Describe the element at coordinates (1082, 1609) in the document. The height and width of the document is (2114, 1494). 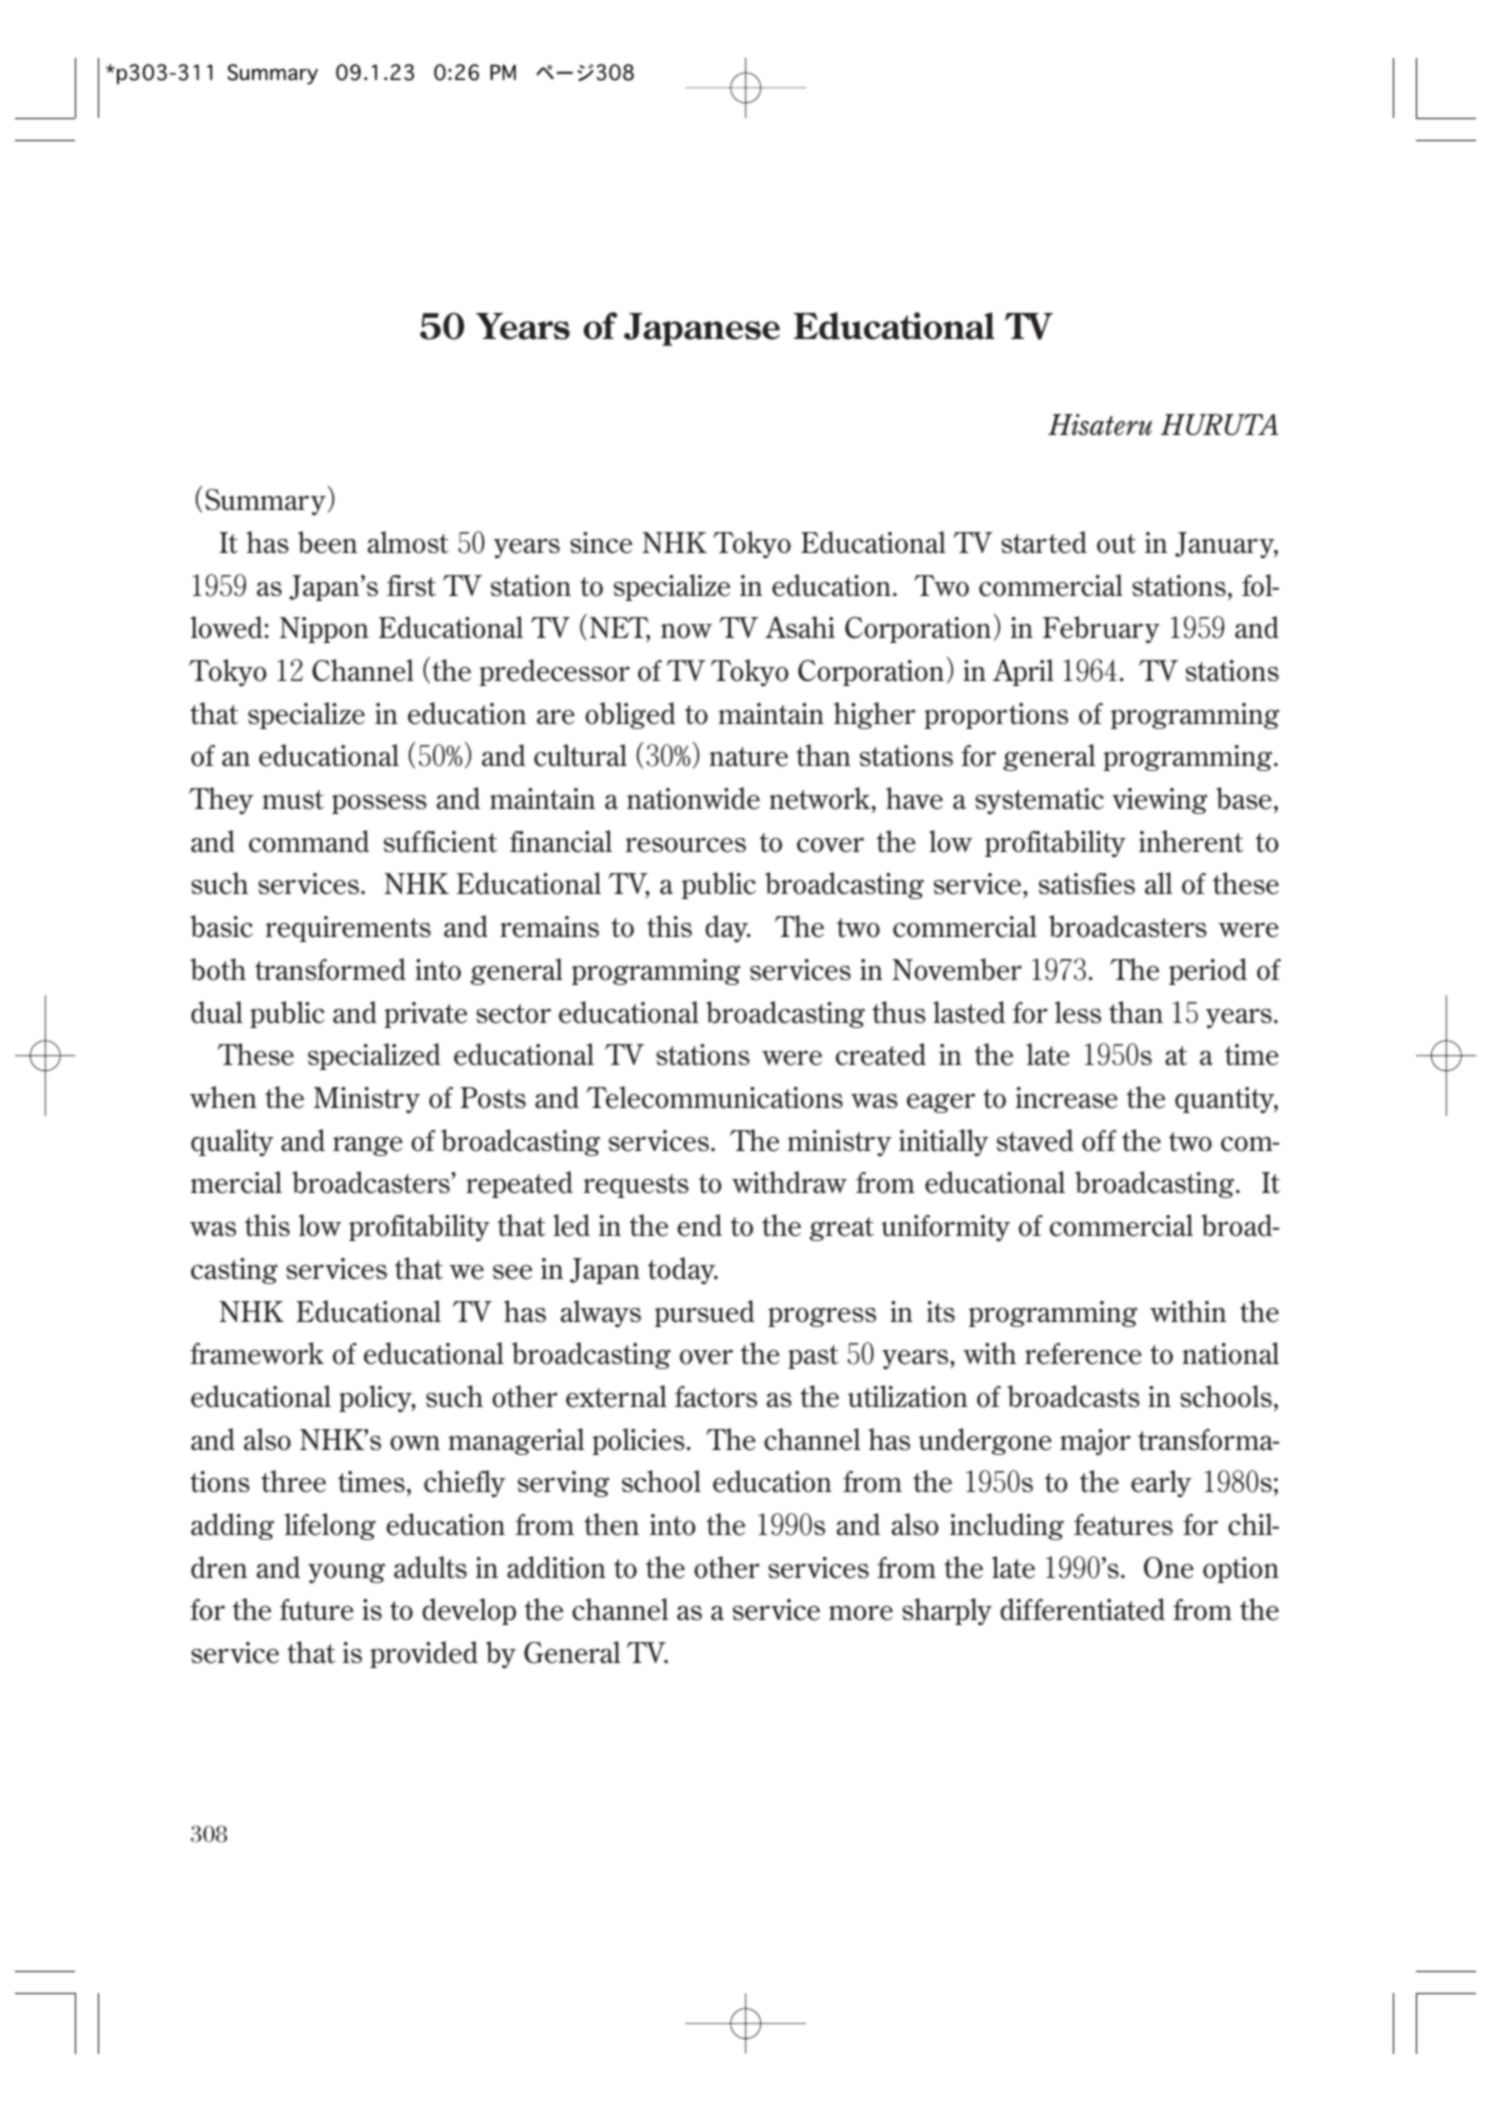
I see `differentiated` at that location.
